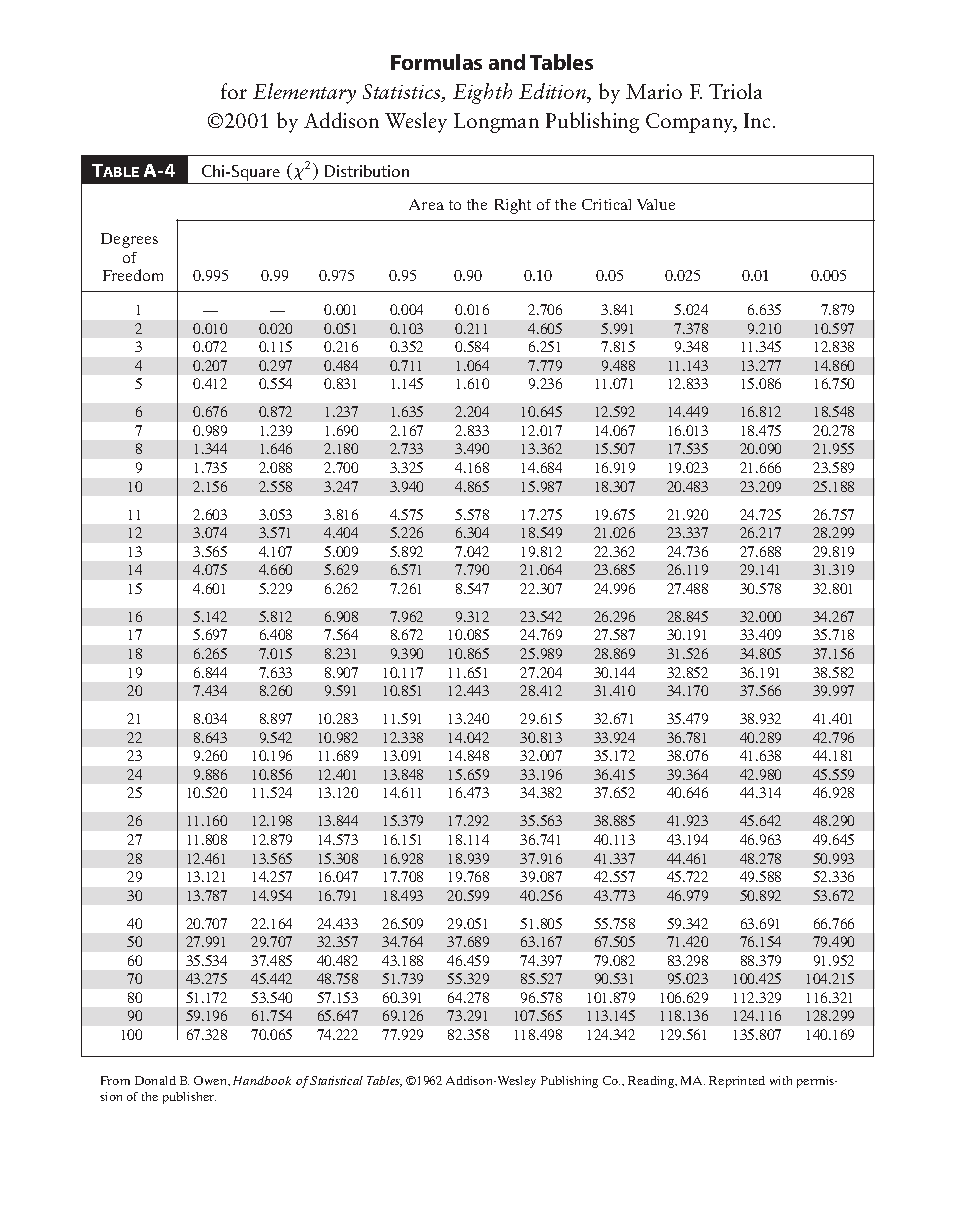 This image has height=1232, width=956. What do you see at coordinates (336, 1080) in the image?
I see `Statistical` at bounding box center [336, 1080].
